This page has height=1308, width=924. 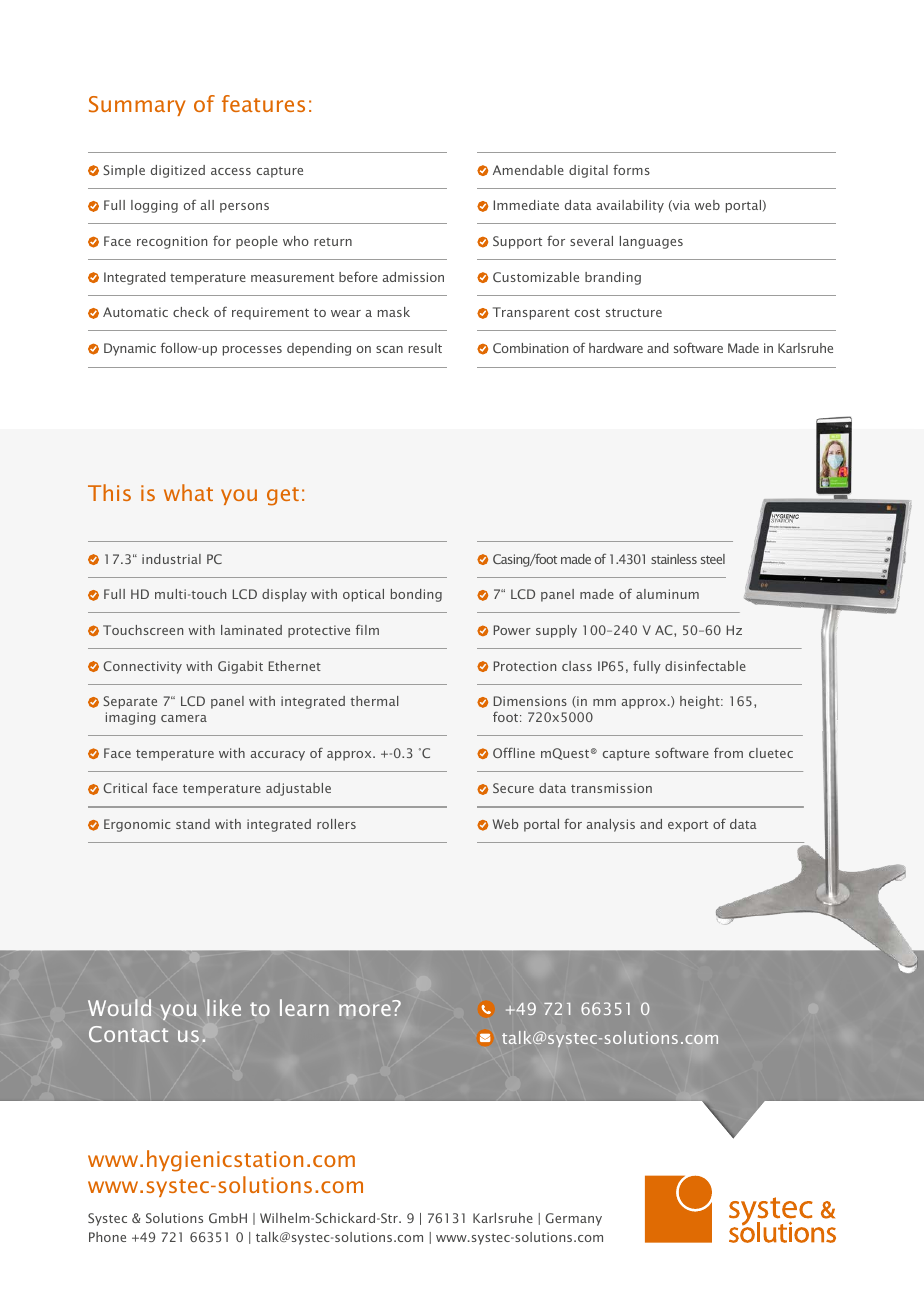 What do you see at coordinates (365, 1010) in the page?
I see `more` at bounding box center [365, 1010].
